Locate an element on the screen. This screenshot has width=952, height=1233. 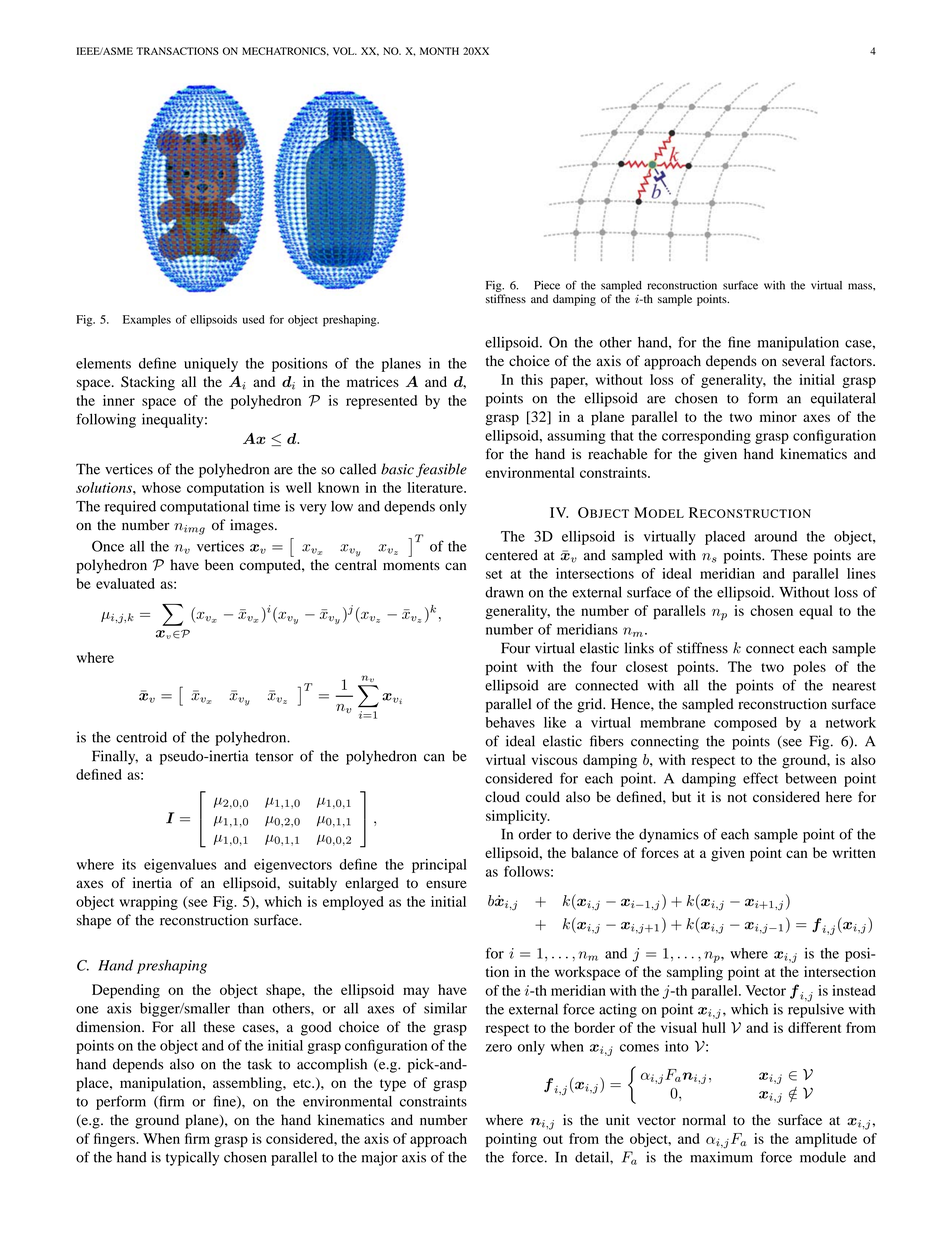
several is located at coordinates (803, 360).
